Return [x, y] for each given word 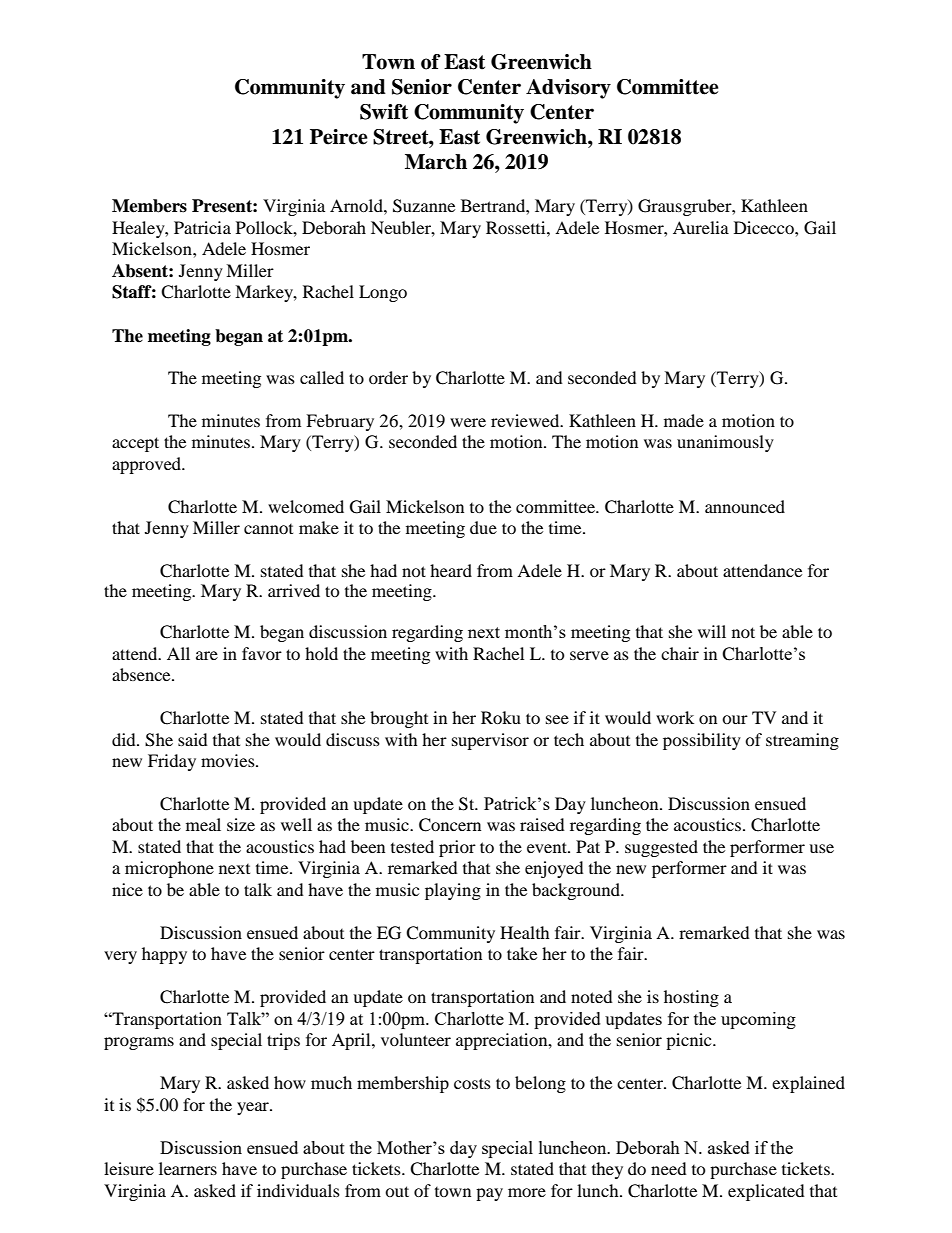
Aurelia [701, 227]
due [483, 527]
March [436, 162]
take [522, 953]
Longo [383, 293]
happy [164, 955]
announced [745, 506]
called [322, 377]
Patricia [202, 227]
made [684, 420]
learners [188, 1168]
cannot [268, 529]
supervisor [490, 741]
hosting [691, 998]
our [735, 719]
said [193, 739]
